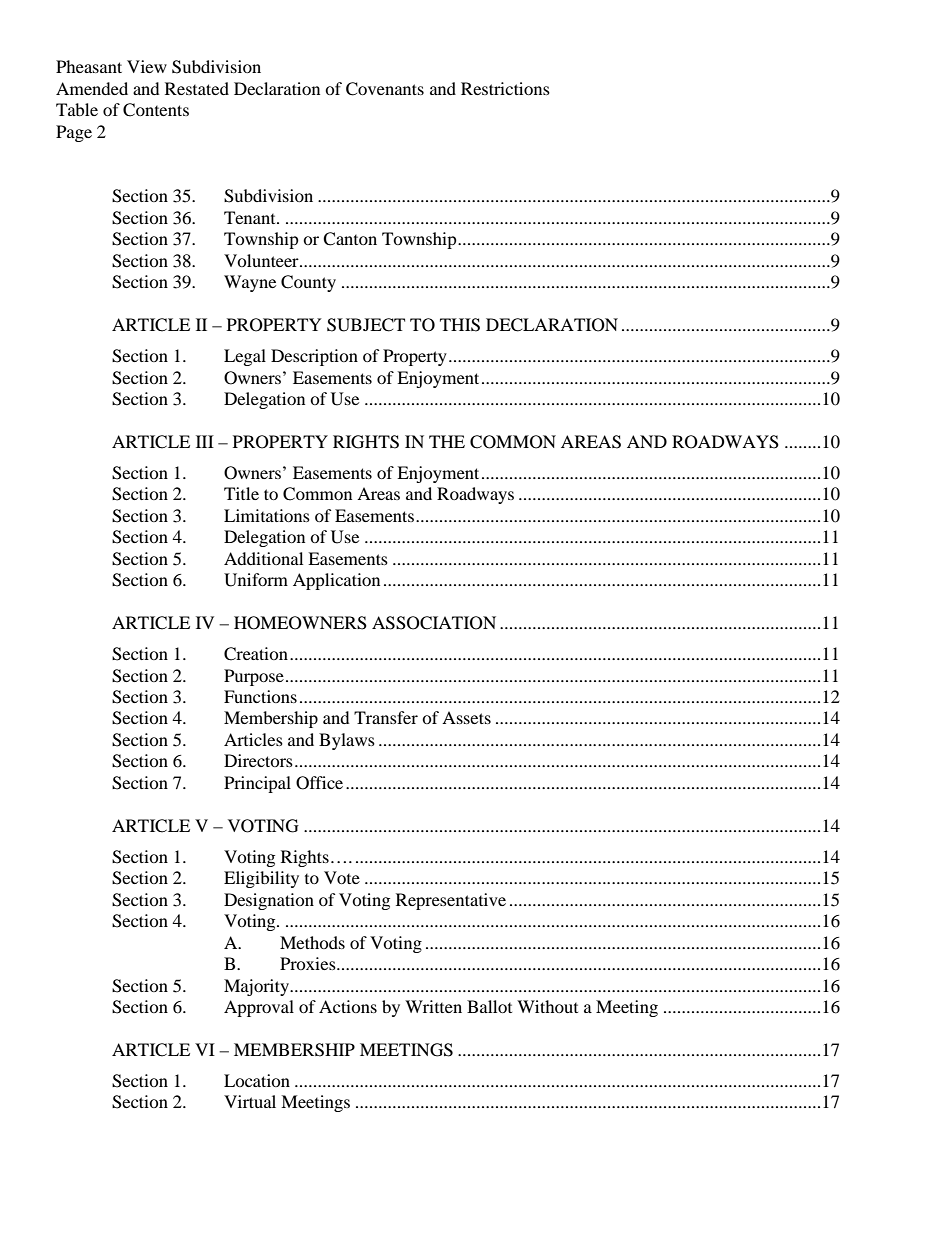 This page has height=1233, width=952. I want to click on Description, so click(314, 357).
